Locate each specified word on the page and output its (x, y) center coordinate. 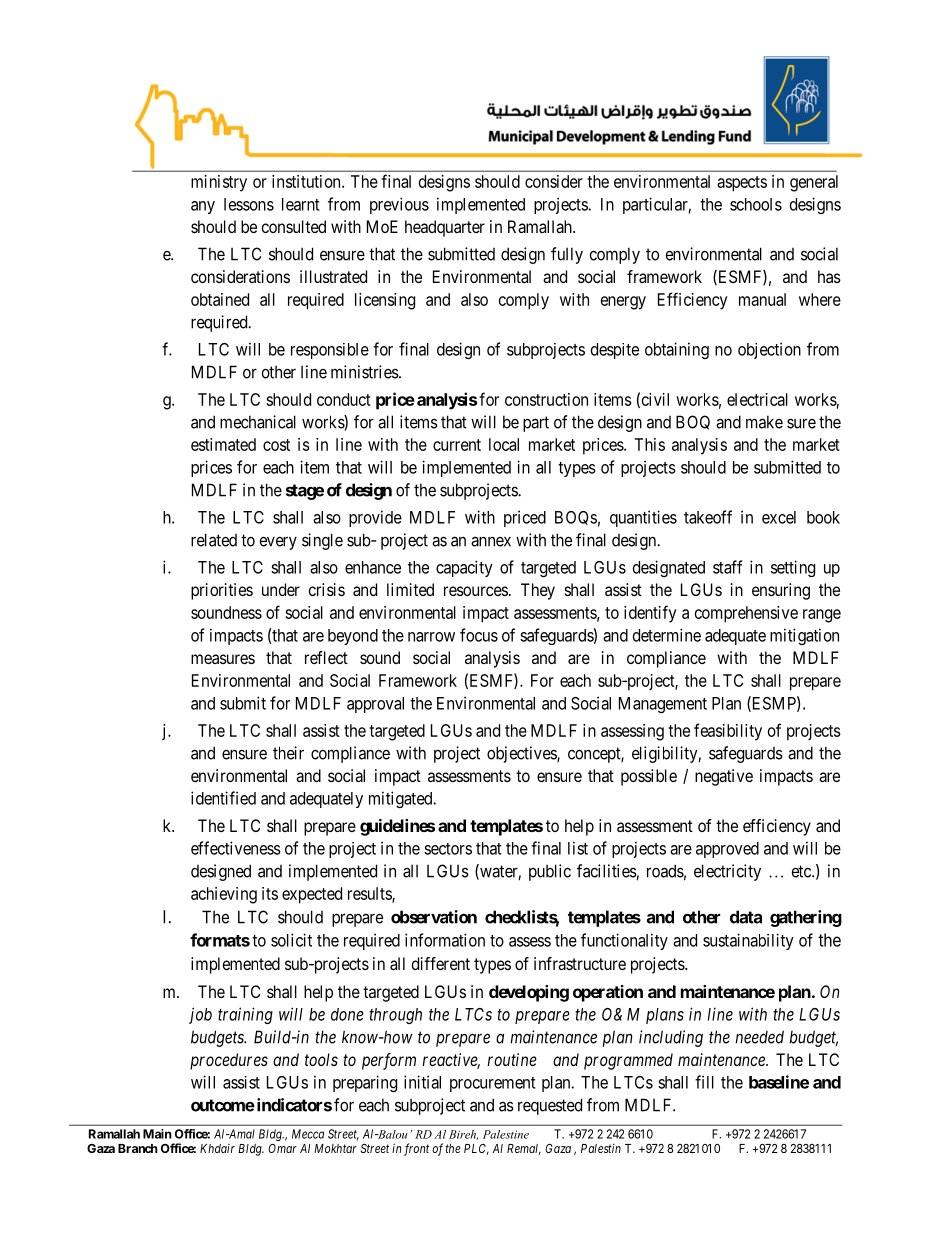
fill (704, 1082)
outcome (223, 1105)
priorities (222, 591)
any (203, 207)
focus (479, 635)
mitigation (804, 636)
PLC (476, 1149)
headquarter (445, 228)
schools (756, 204)
